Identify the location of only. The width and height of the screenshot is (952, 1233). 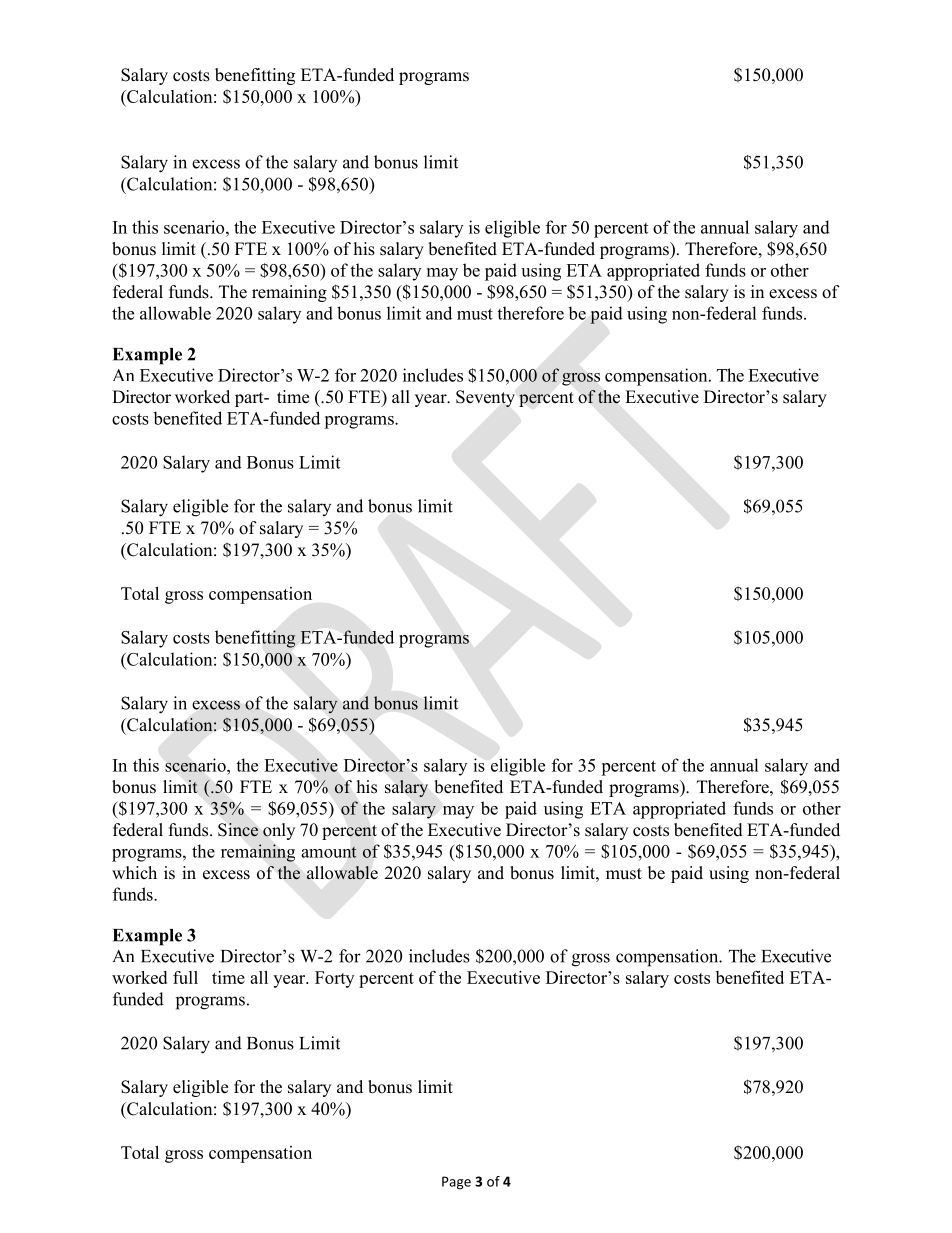
(279, 831).
